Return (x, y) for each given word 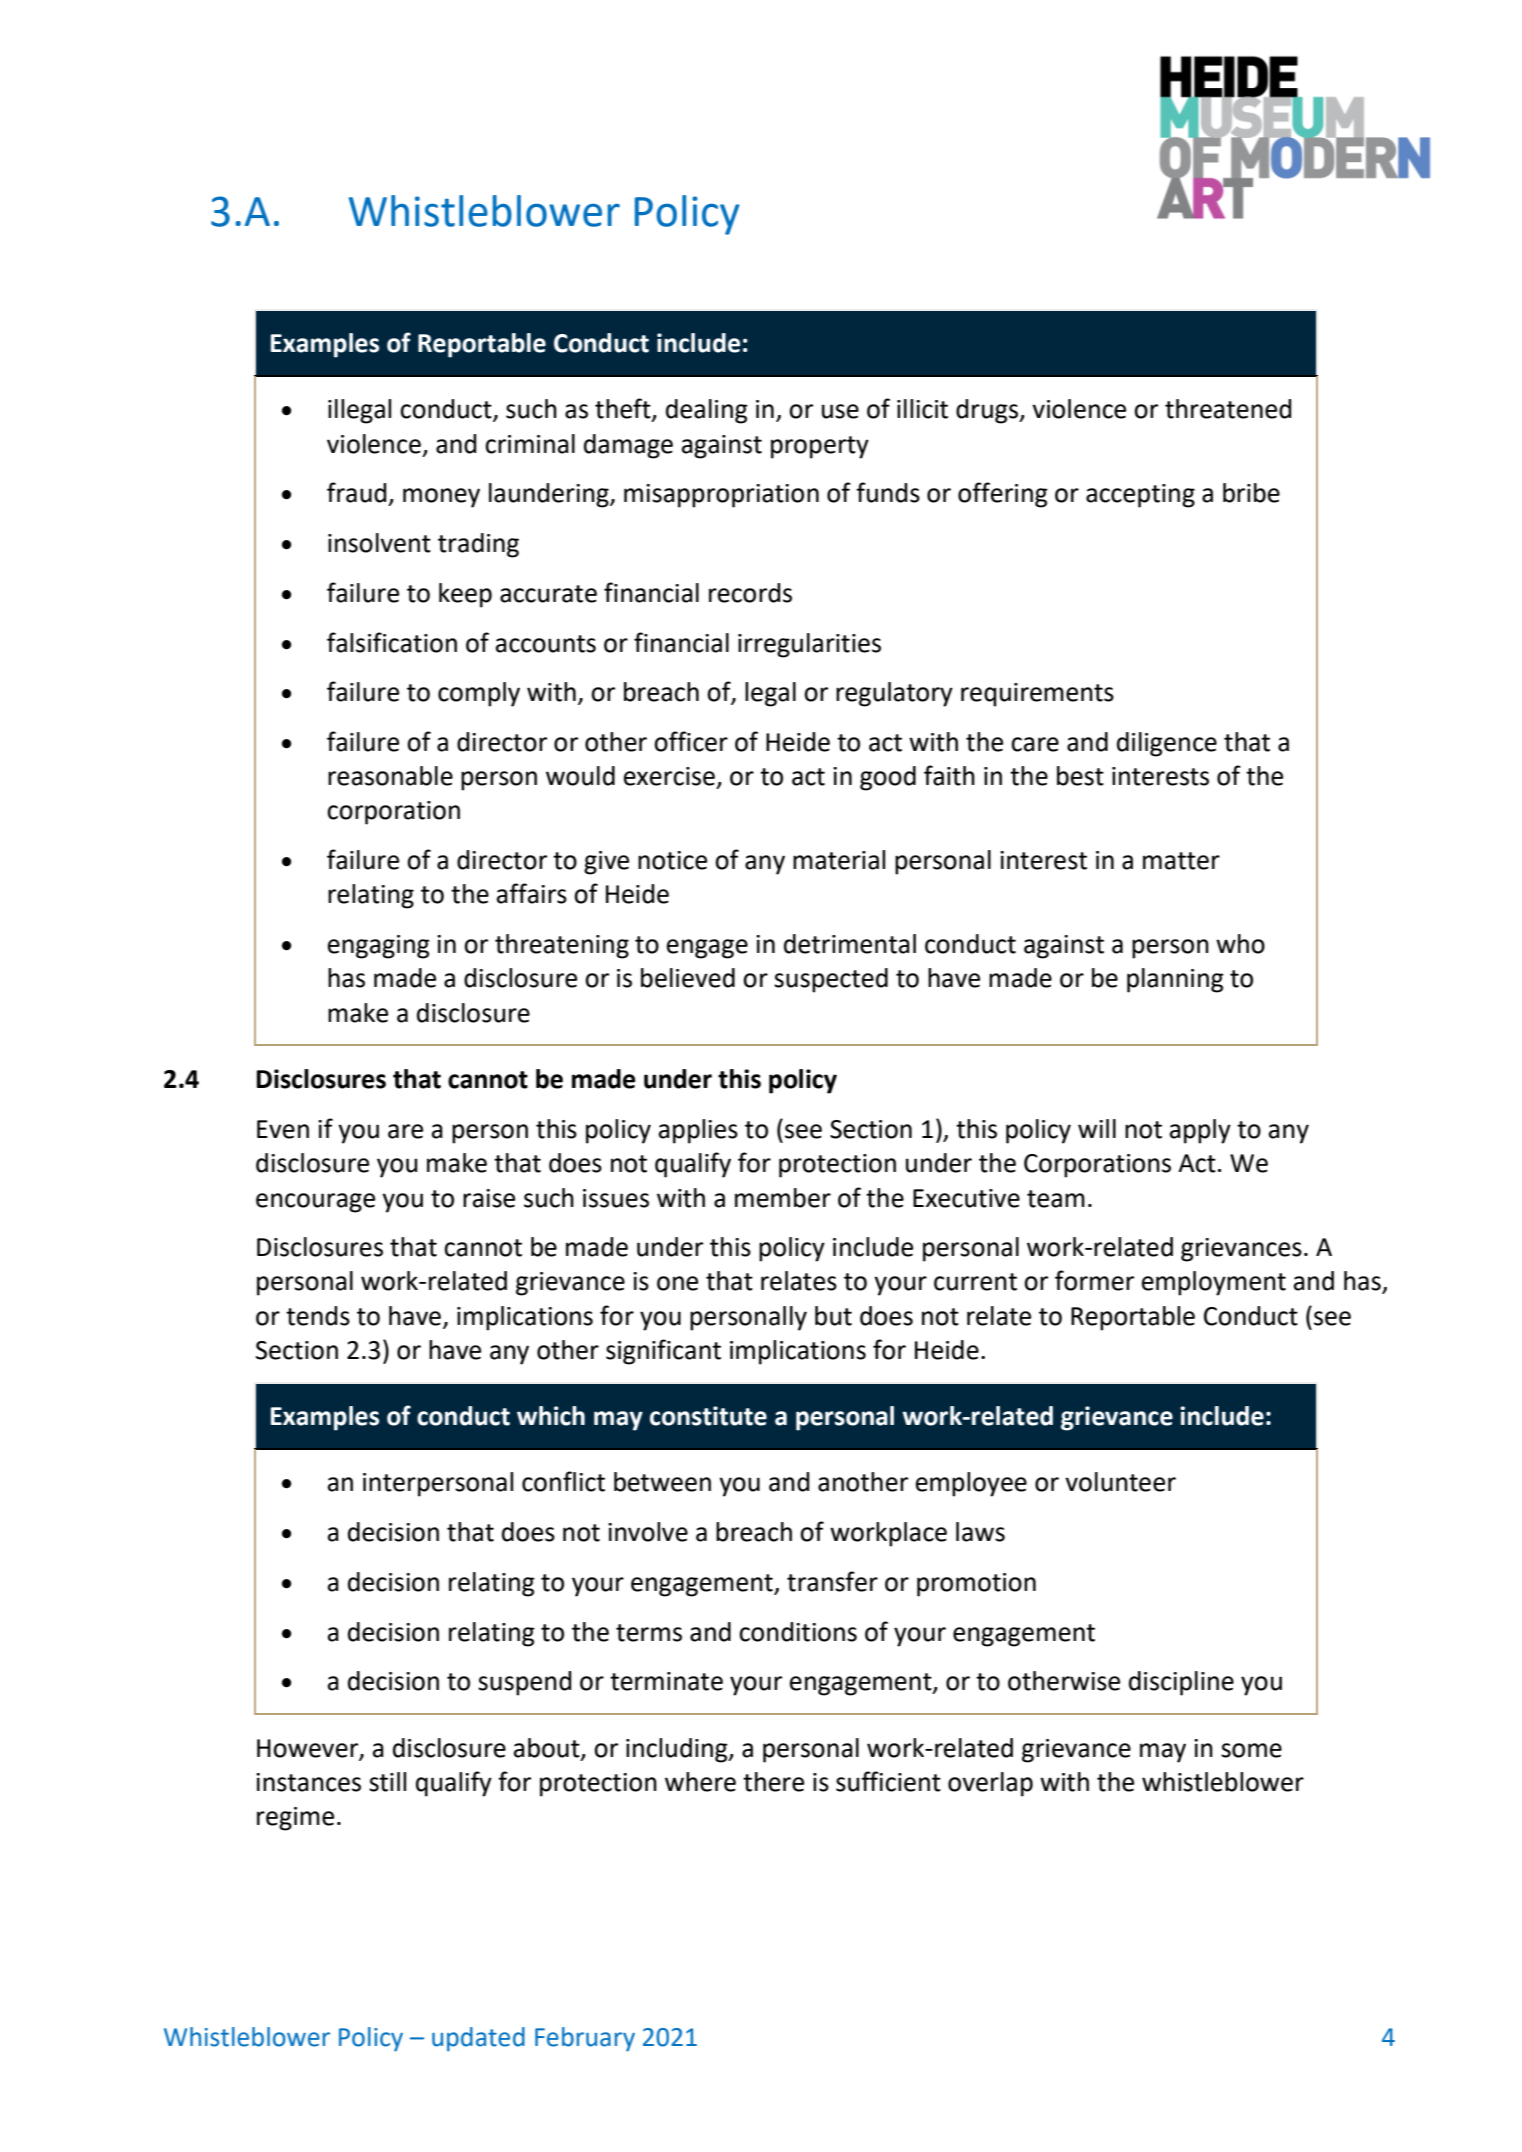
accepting (1140, 496)
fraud (357, 492)
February (585, 2039)
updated (478, 2039)
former (1094, 1280)
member (783, 1198)
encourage (315, 1203)
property (820, 447)
